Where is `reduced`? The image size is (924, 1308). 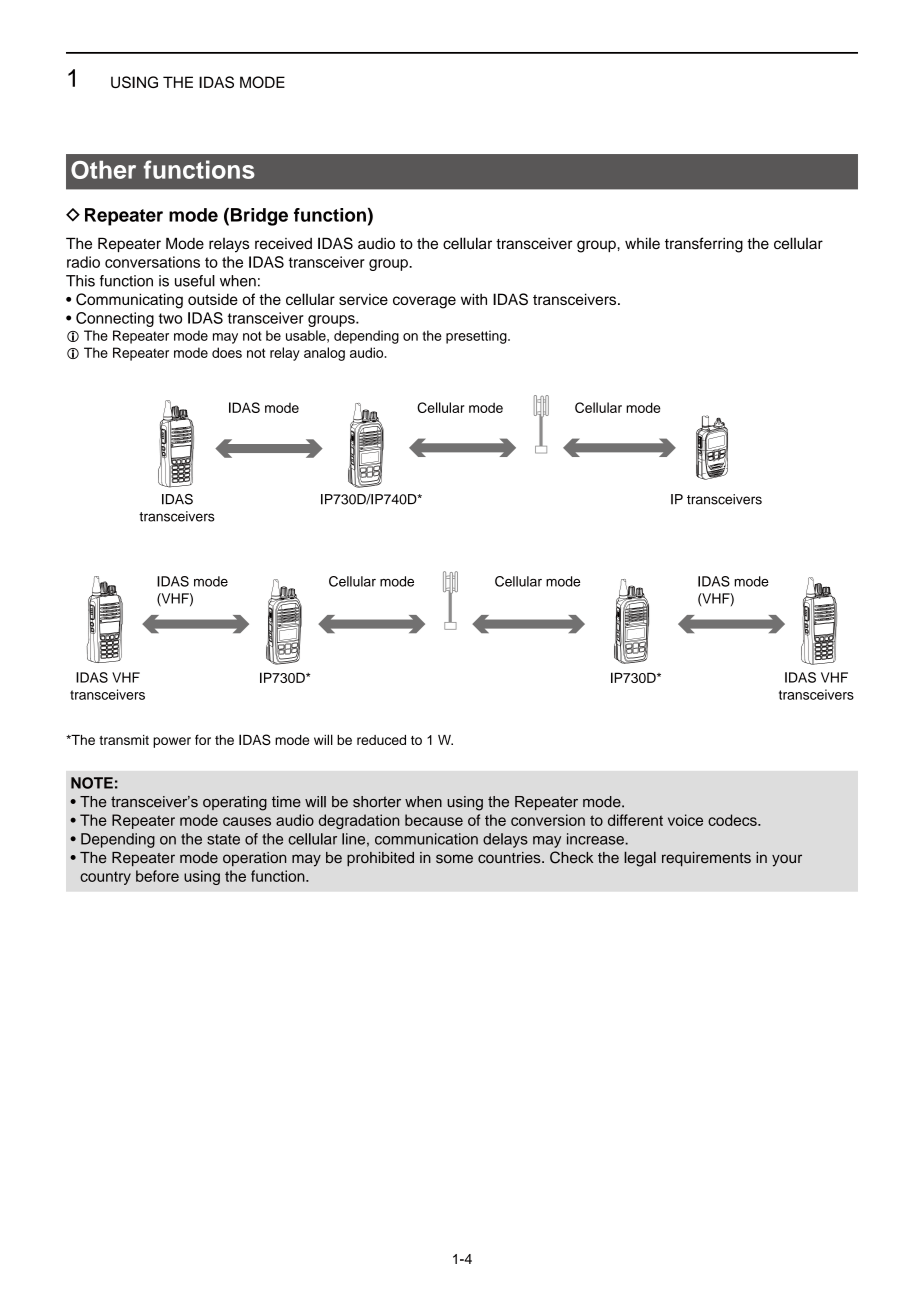 reduced is located at coordinates (381, 740).
